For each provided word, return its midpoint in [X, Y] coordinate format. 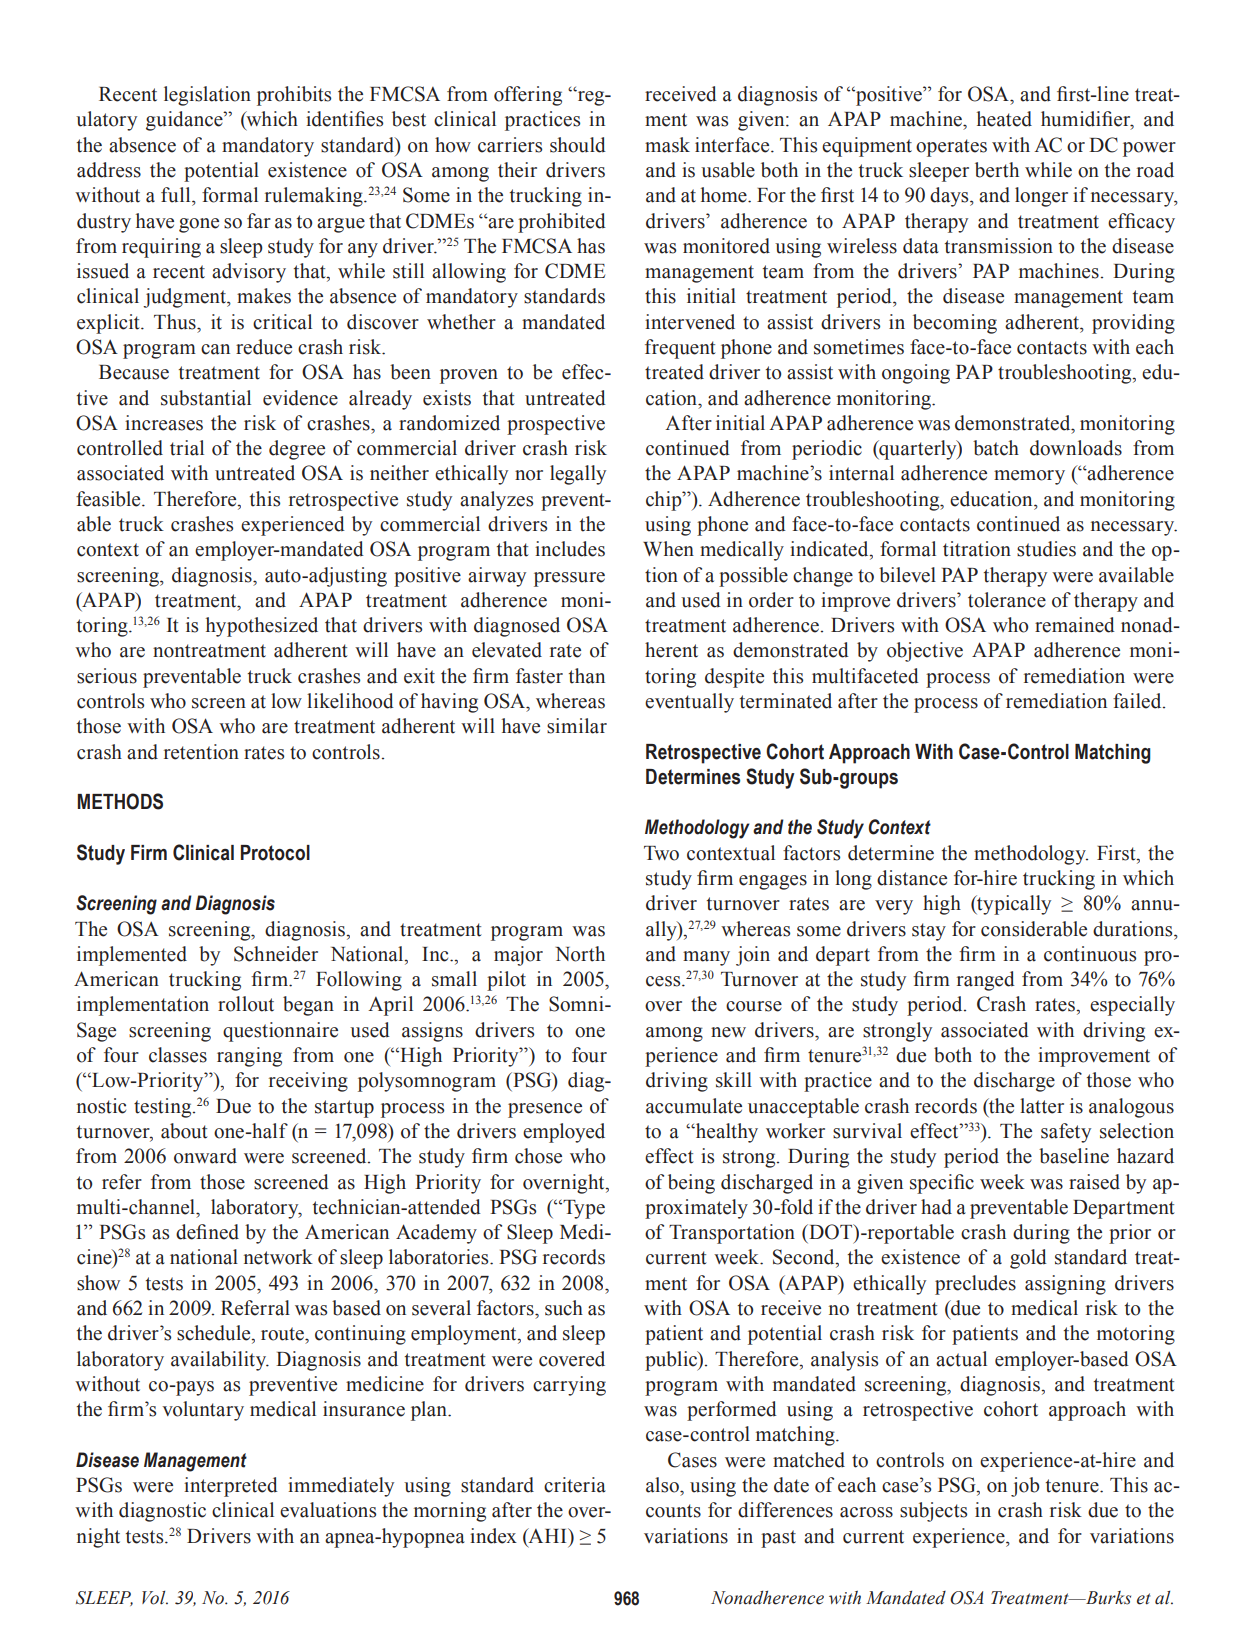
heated [1004, 119]
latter [1042, 1106]
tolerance [1007, 600]
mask [667, 145]
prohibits [294, 96]
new [728, 1032]
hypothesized [262, 627]
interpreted [231, 1487]
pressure [569, 579]
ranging [249, 1057]
